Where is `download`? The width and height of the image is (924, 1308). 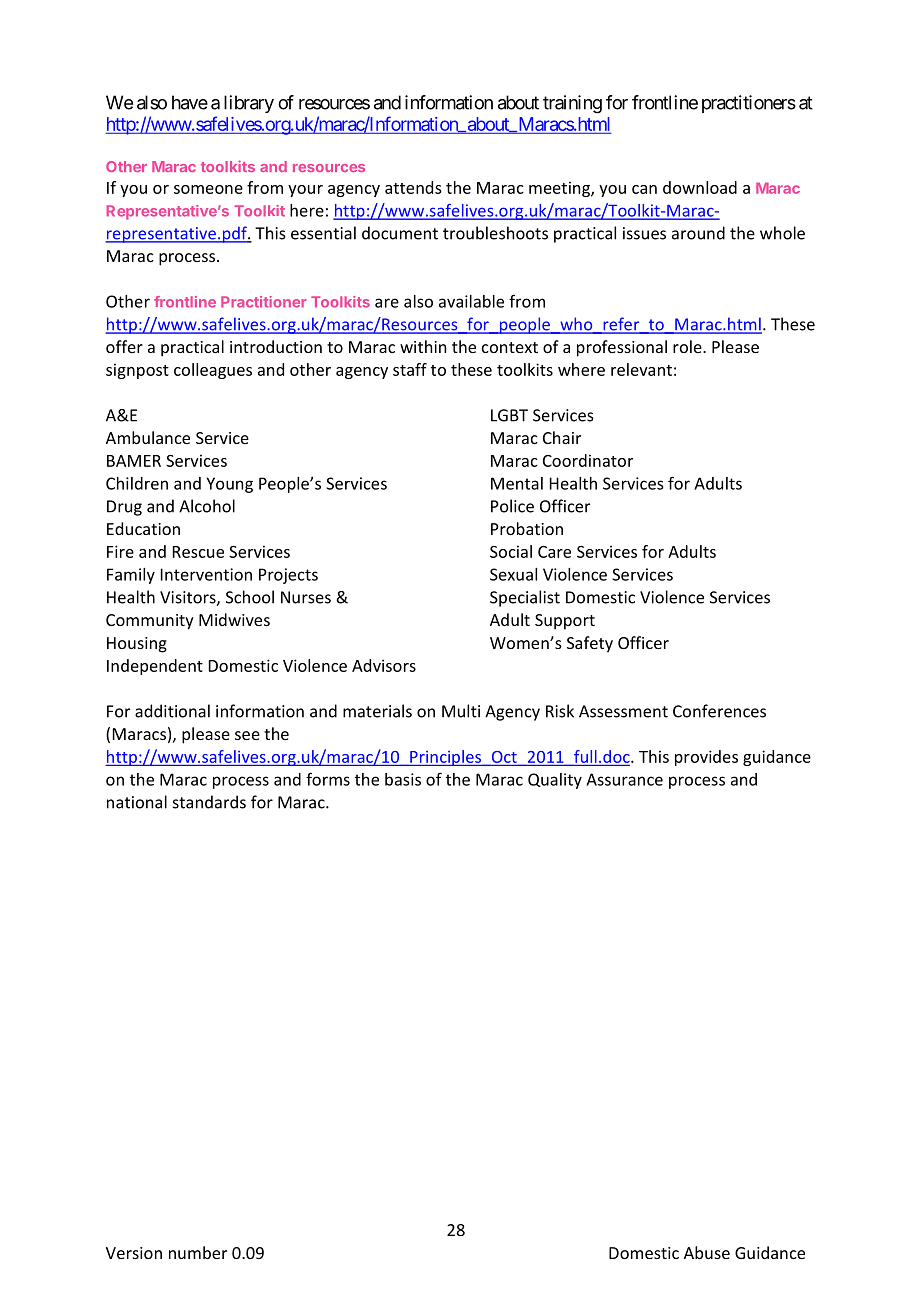
download is located at coordinates (700, 187).
